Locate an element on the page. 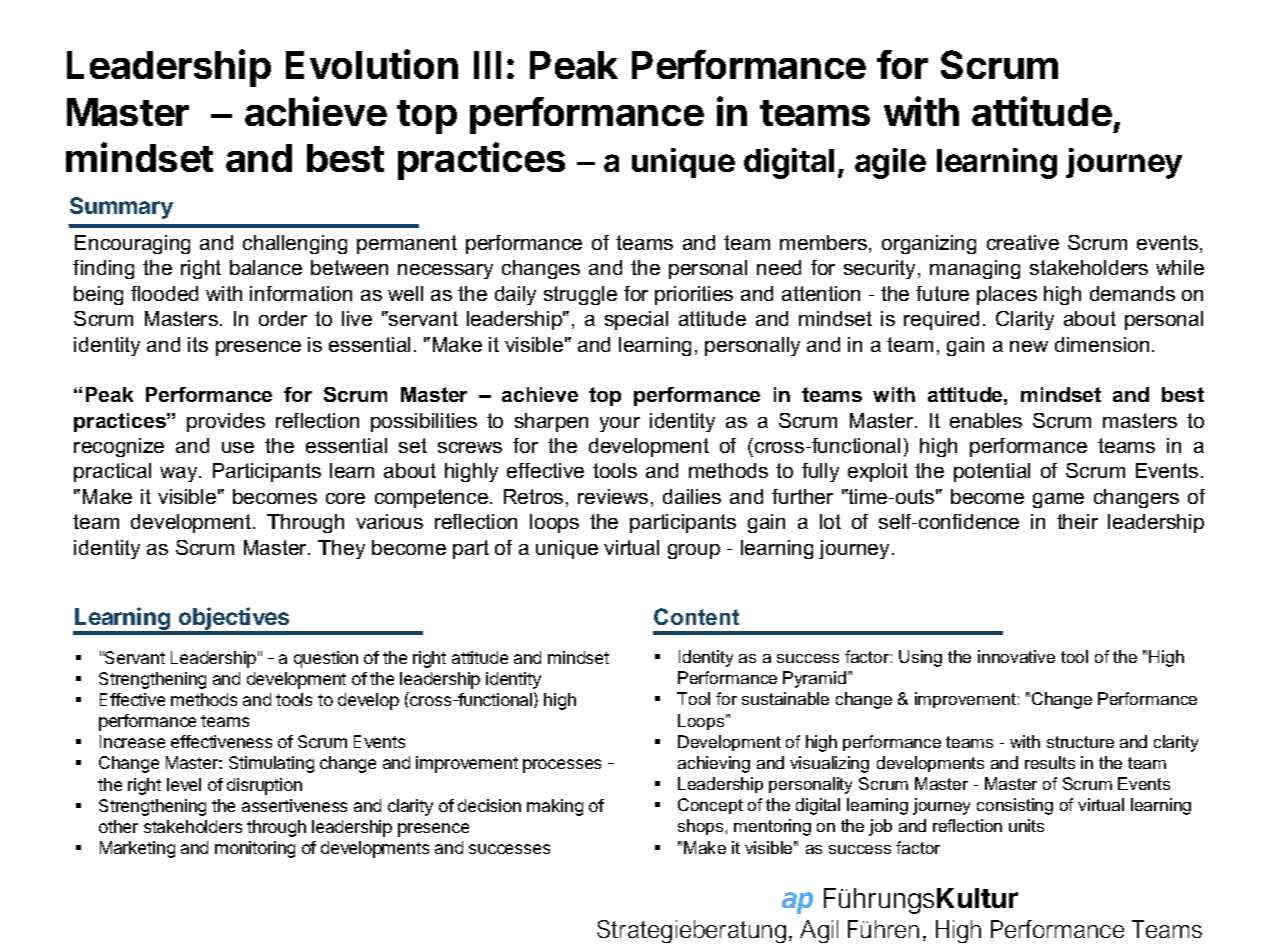  shops is located at coordinates (700, 827).
